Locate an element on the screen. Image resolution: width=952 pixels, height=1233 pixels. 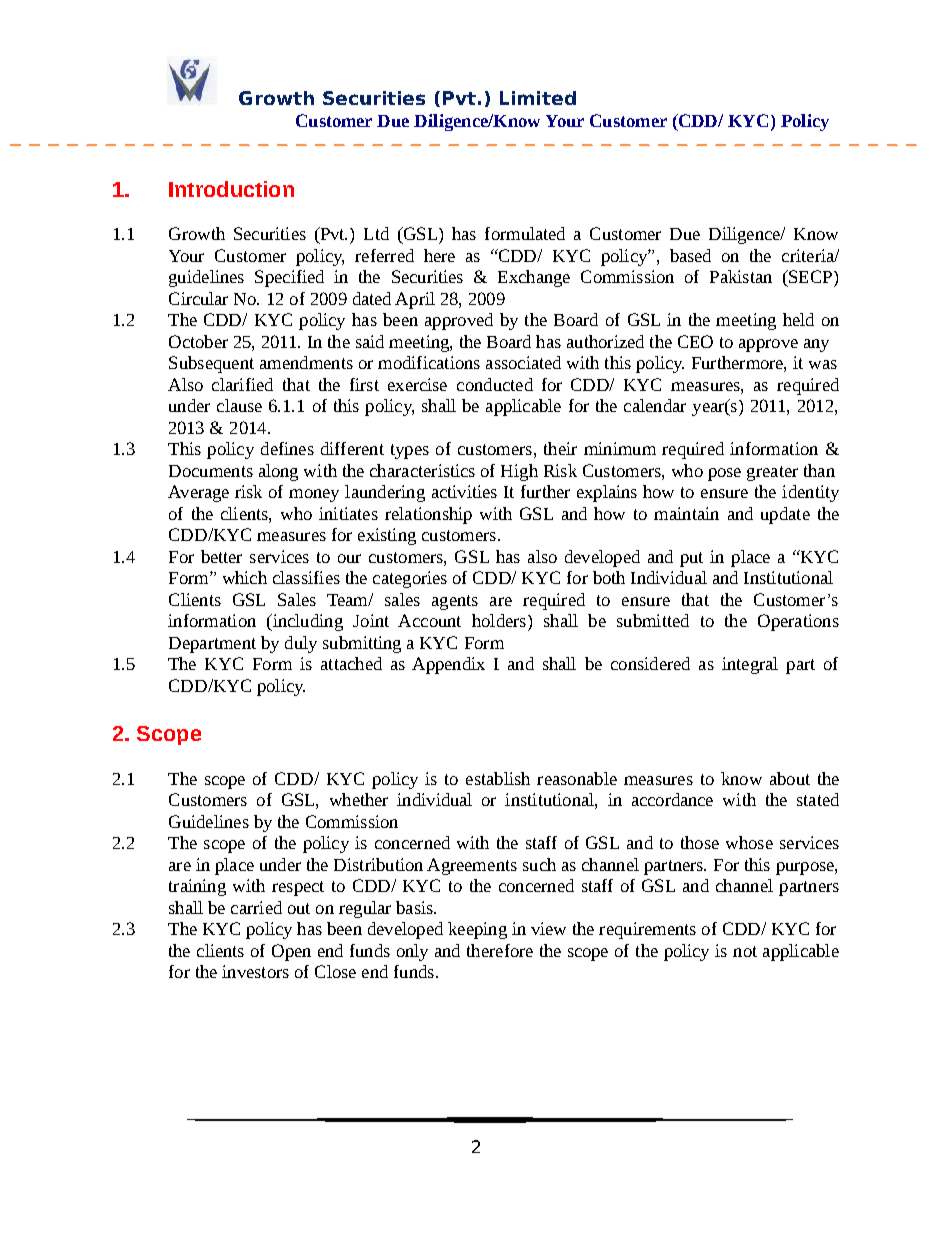
not is located at coordinates (745, 951).
